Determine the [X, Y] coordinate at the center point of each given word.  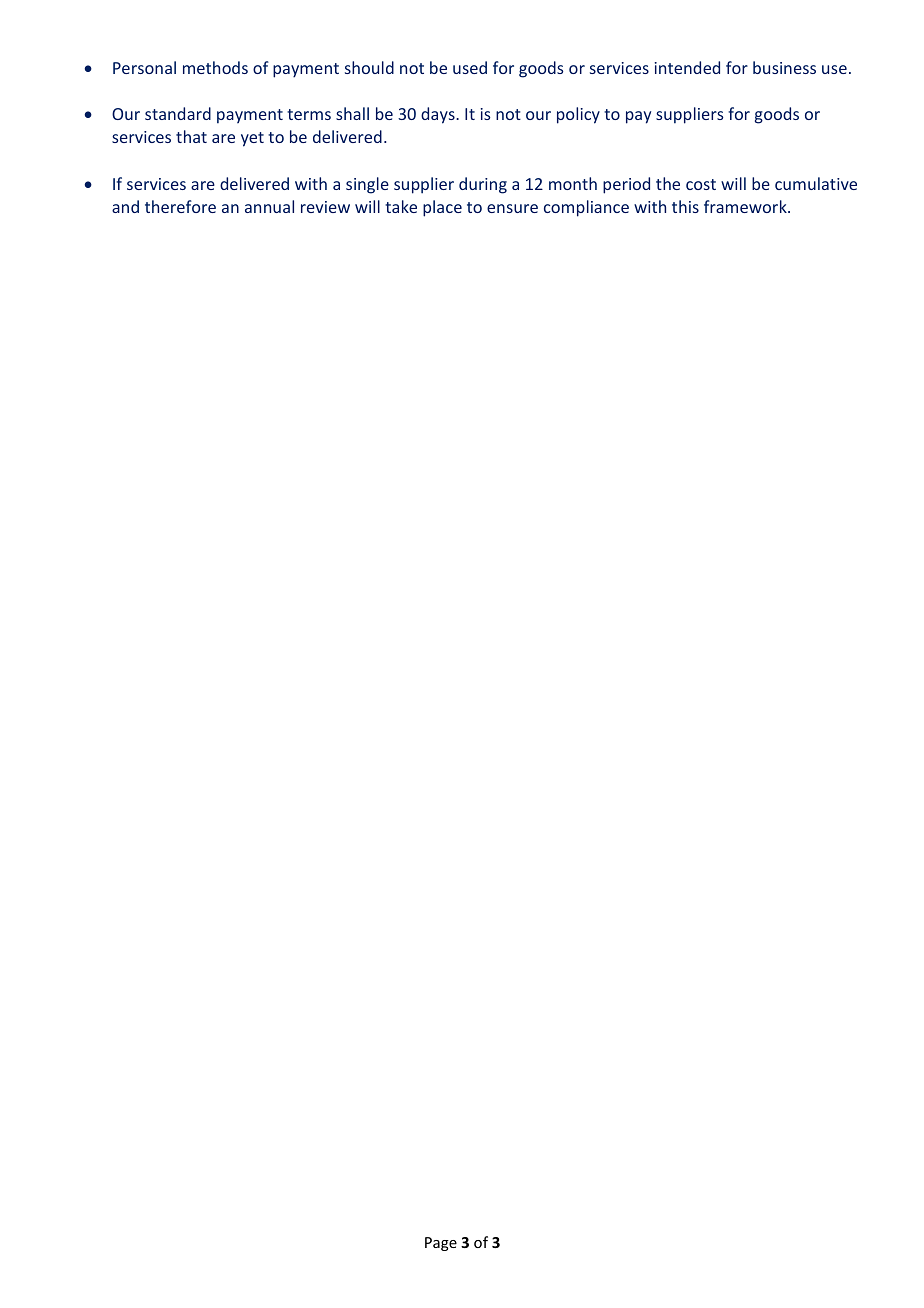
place [442, 208]
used [470, 67]
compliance [586, 208]
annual [269, 206]
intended [687, 67]
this [685, 206]
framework [746, 206]
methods [215, 67]
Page [441, 1244]
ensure [512, 208]
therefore [180, 206]
